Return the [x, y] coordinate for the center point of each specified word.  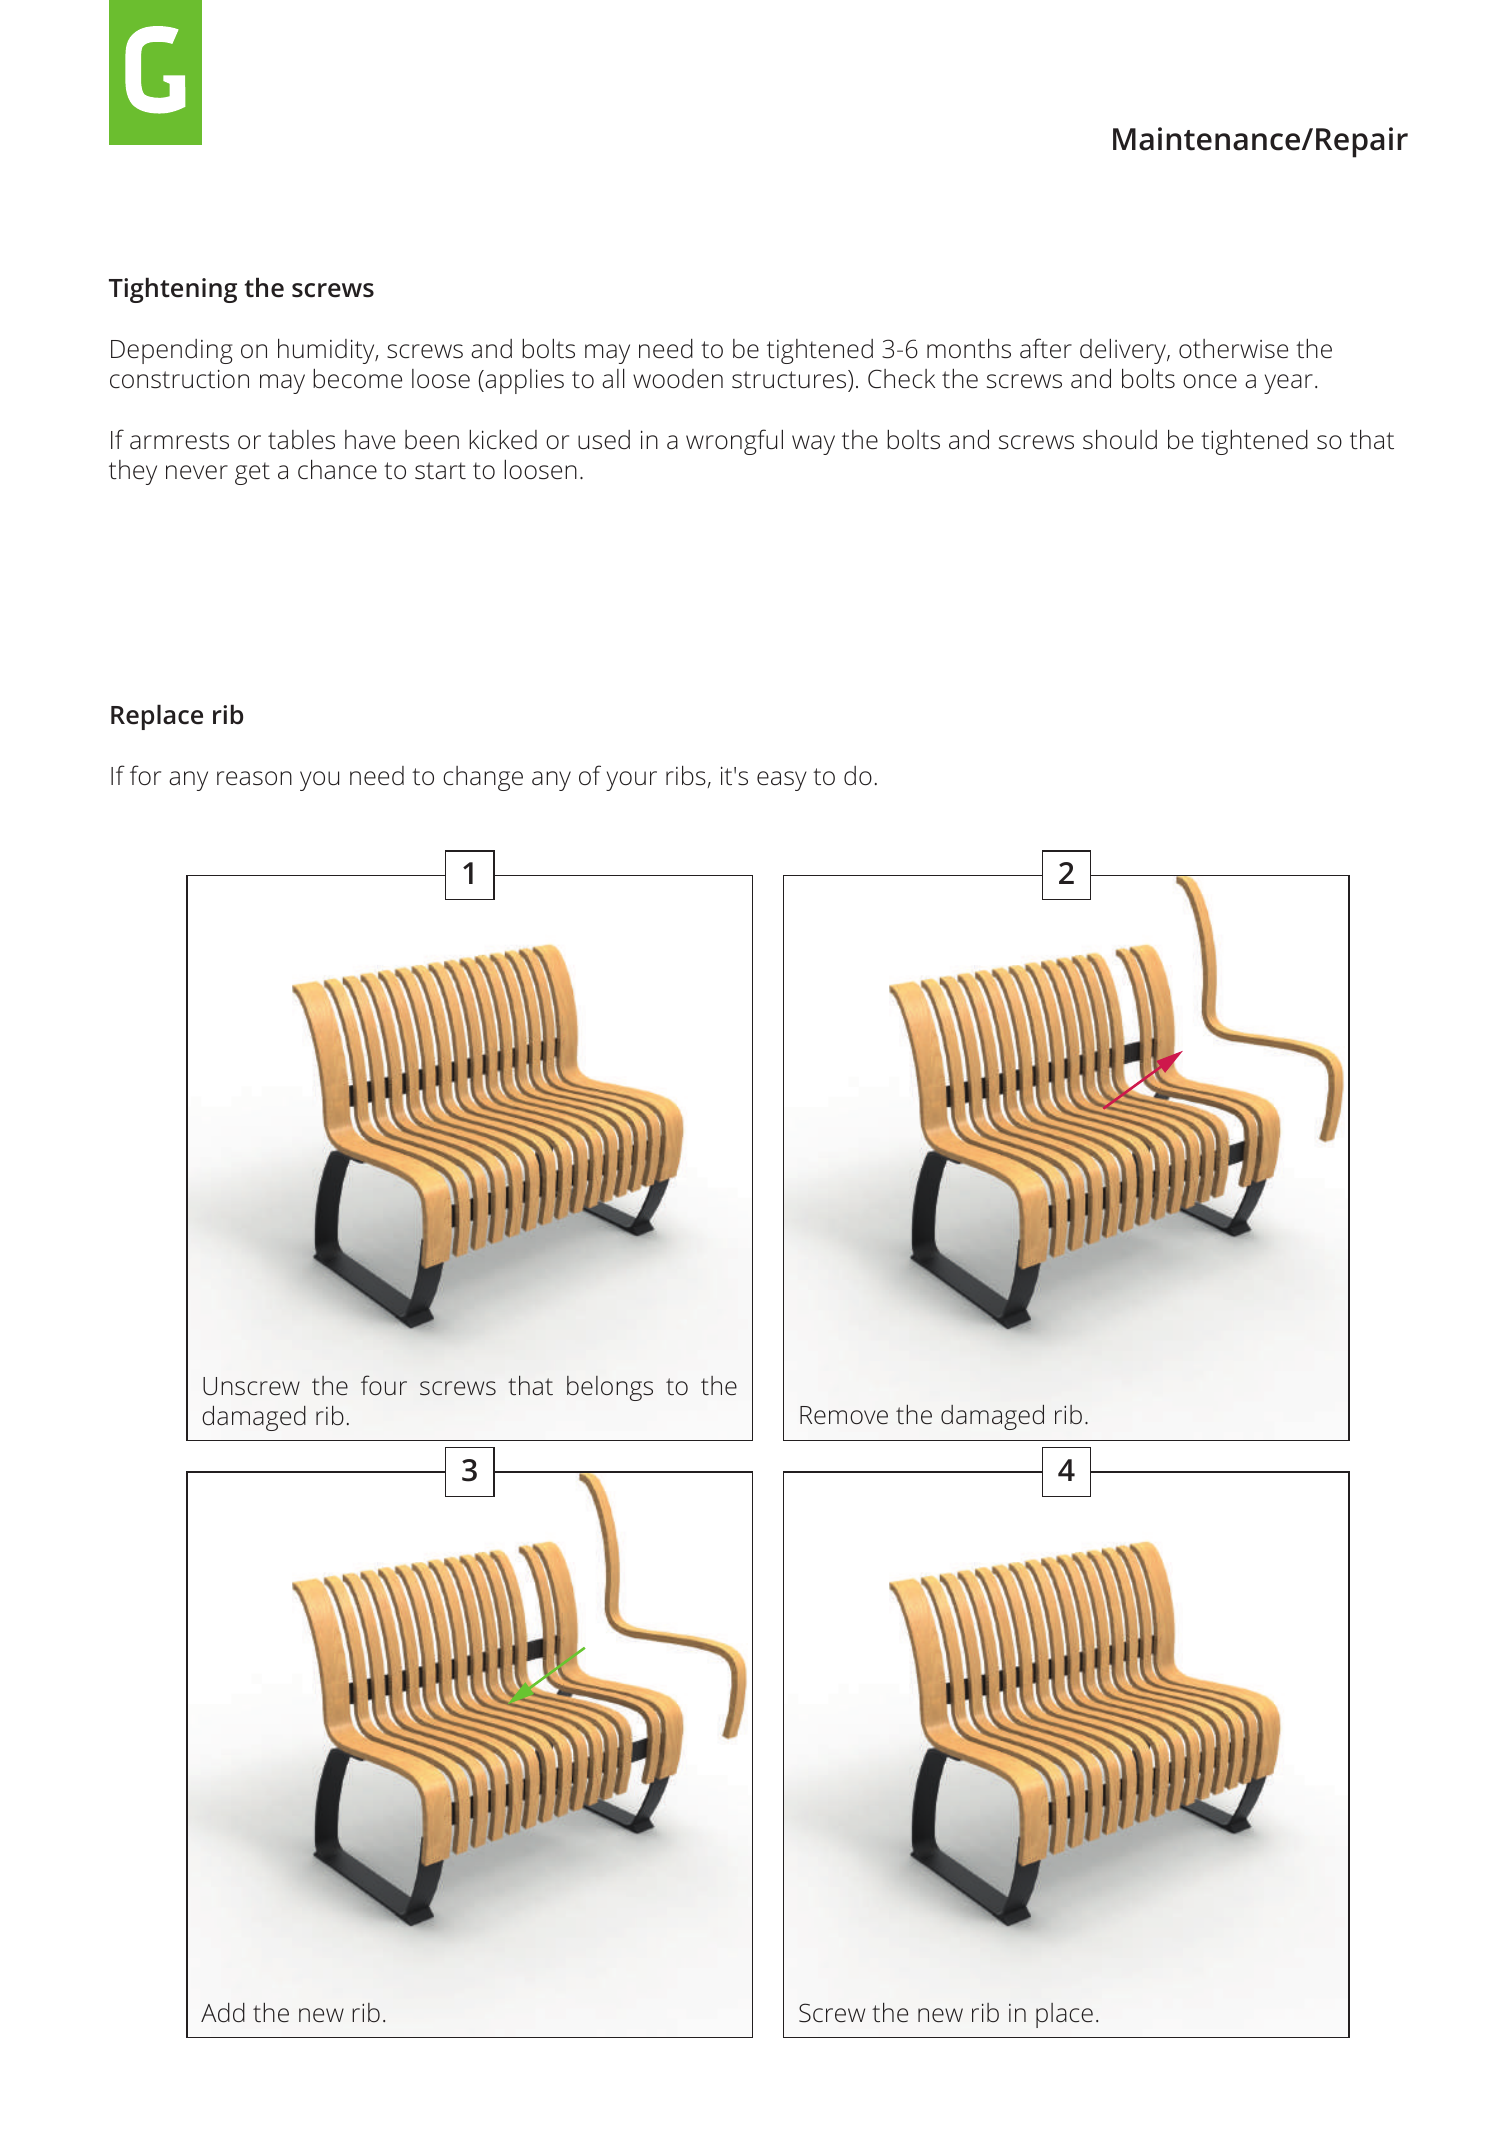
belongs [610, 1388]
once [1210, 381]
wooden [678, 379]
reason [254, 778]
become [357, 379]
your [631, 781]
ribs [687, 776]
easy [782, 781]
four [384, 1385]
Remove [844, 1415]
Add [223, 2013]
